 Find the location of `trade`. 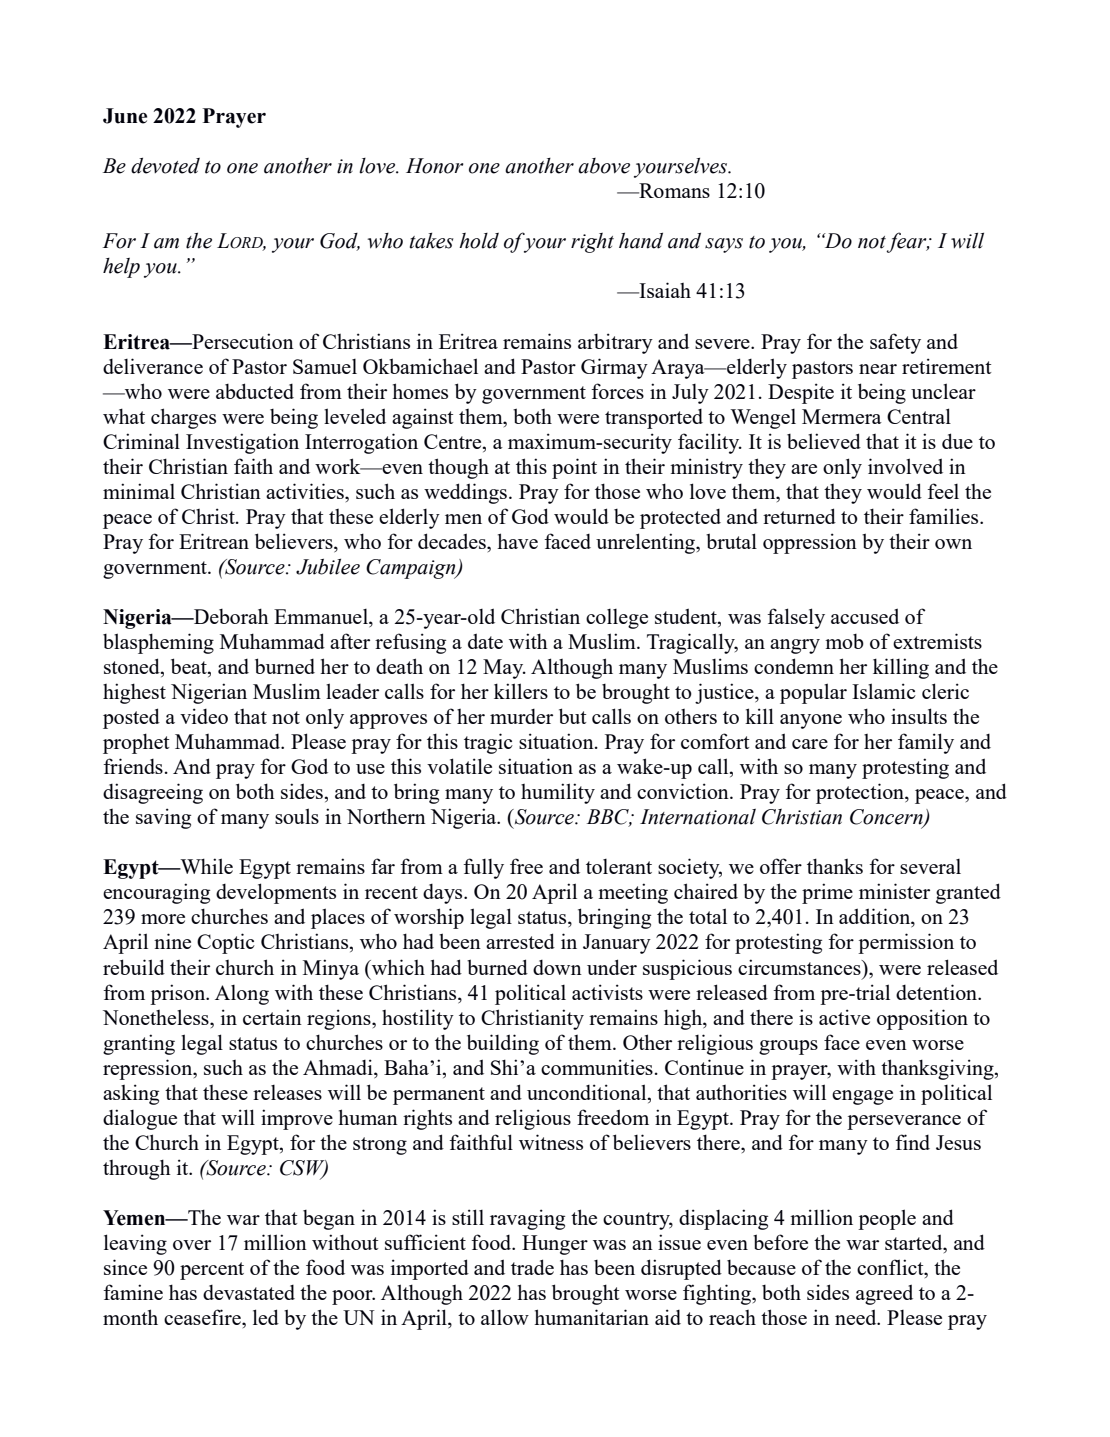

trade is located at coordinates (532, 1267).
